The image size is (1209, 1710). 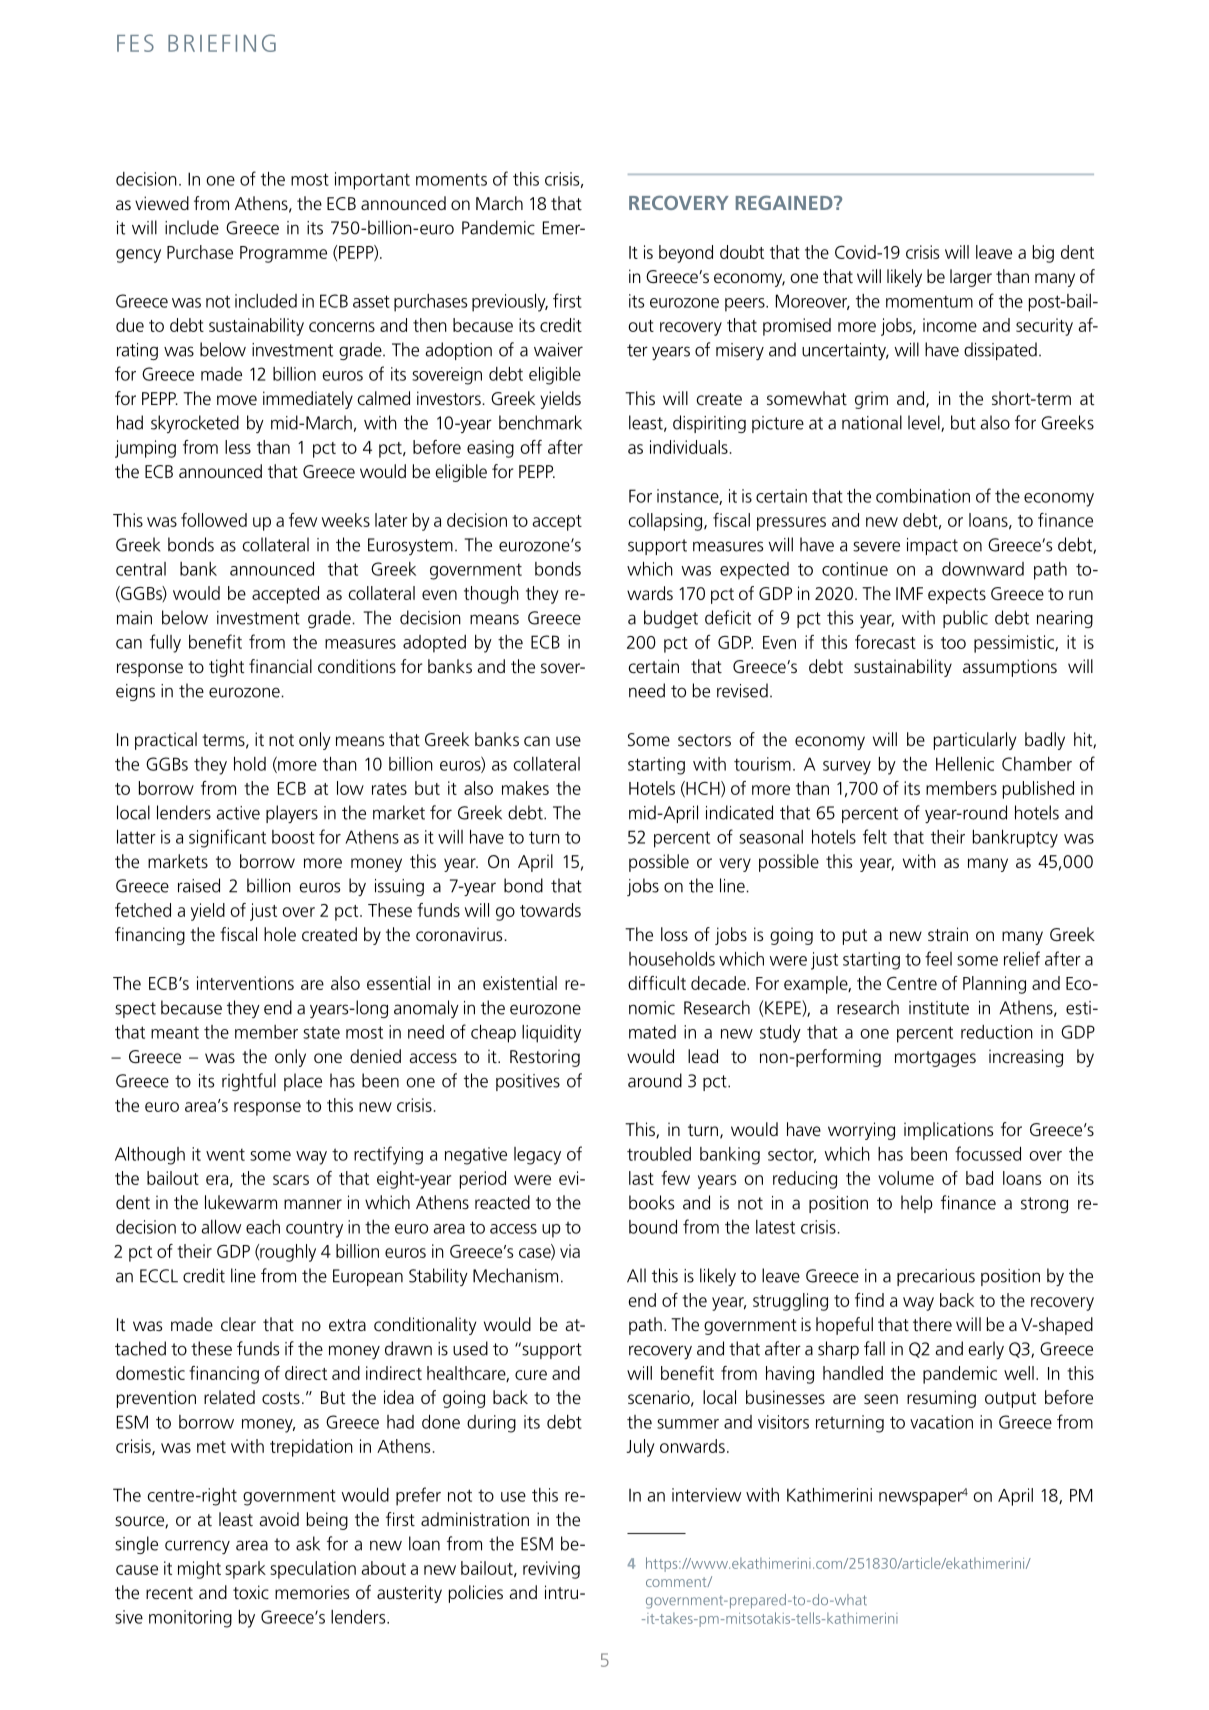 What do you see at coordinates (941, 1422) in the page?
I see `vacation` at bounding box center [941, 1422].
